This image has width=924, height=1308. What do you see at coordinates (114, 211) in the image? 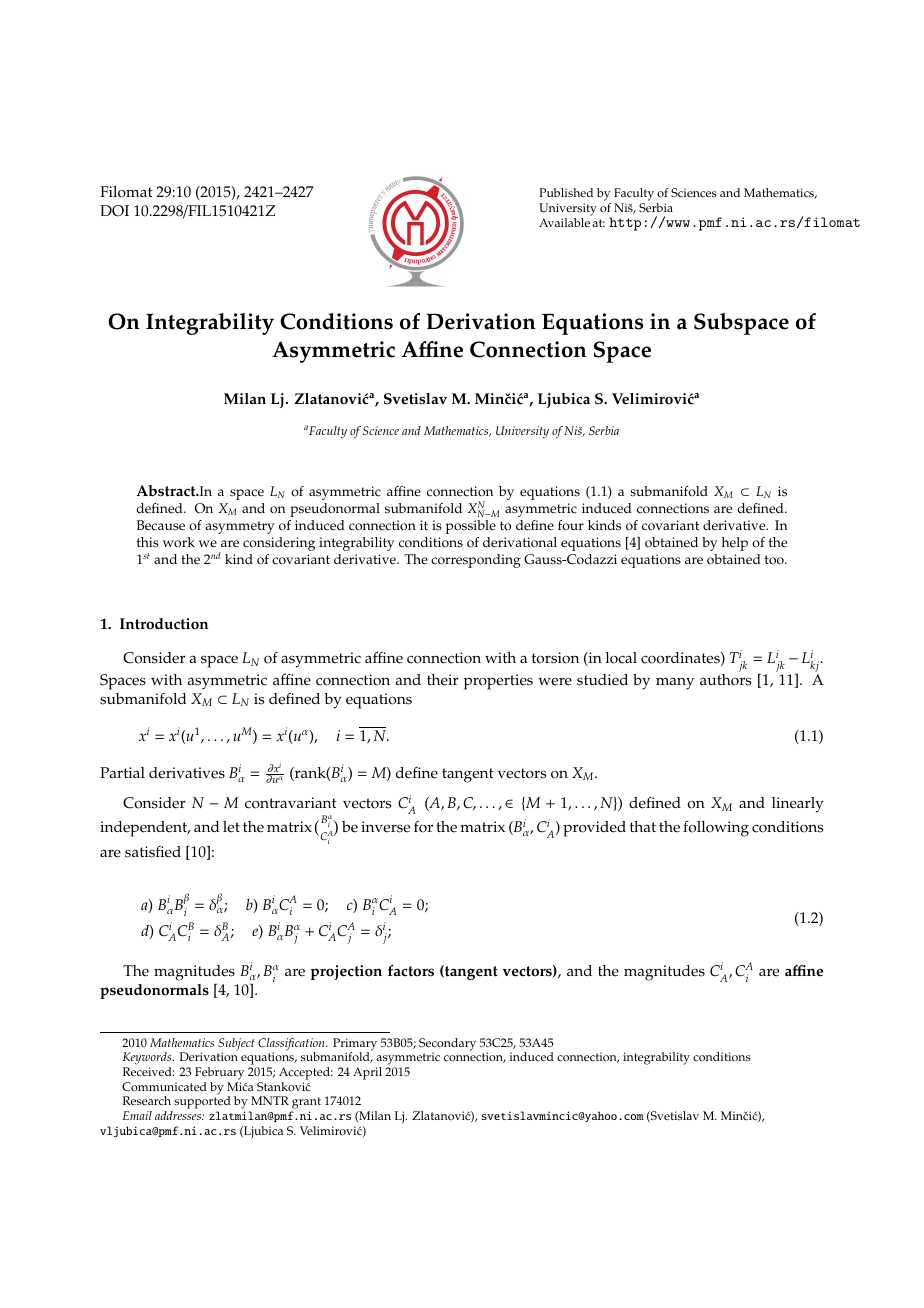
I see `DOI` at bounding box center [114, 211].
